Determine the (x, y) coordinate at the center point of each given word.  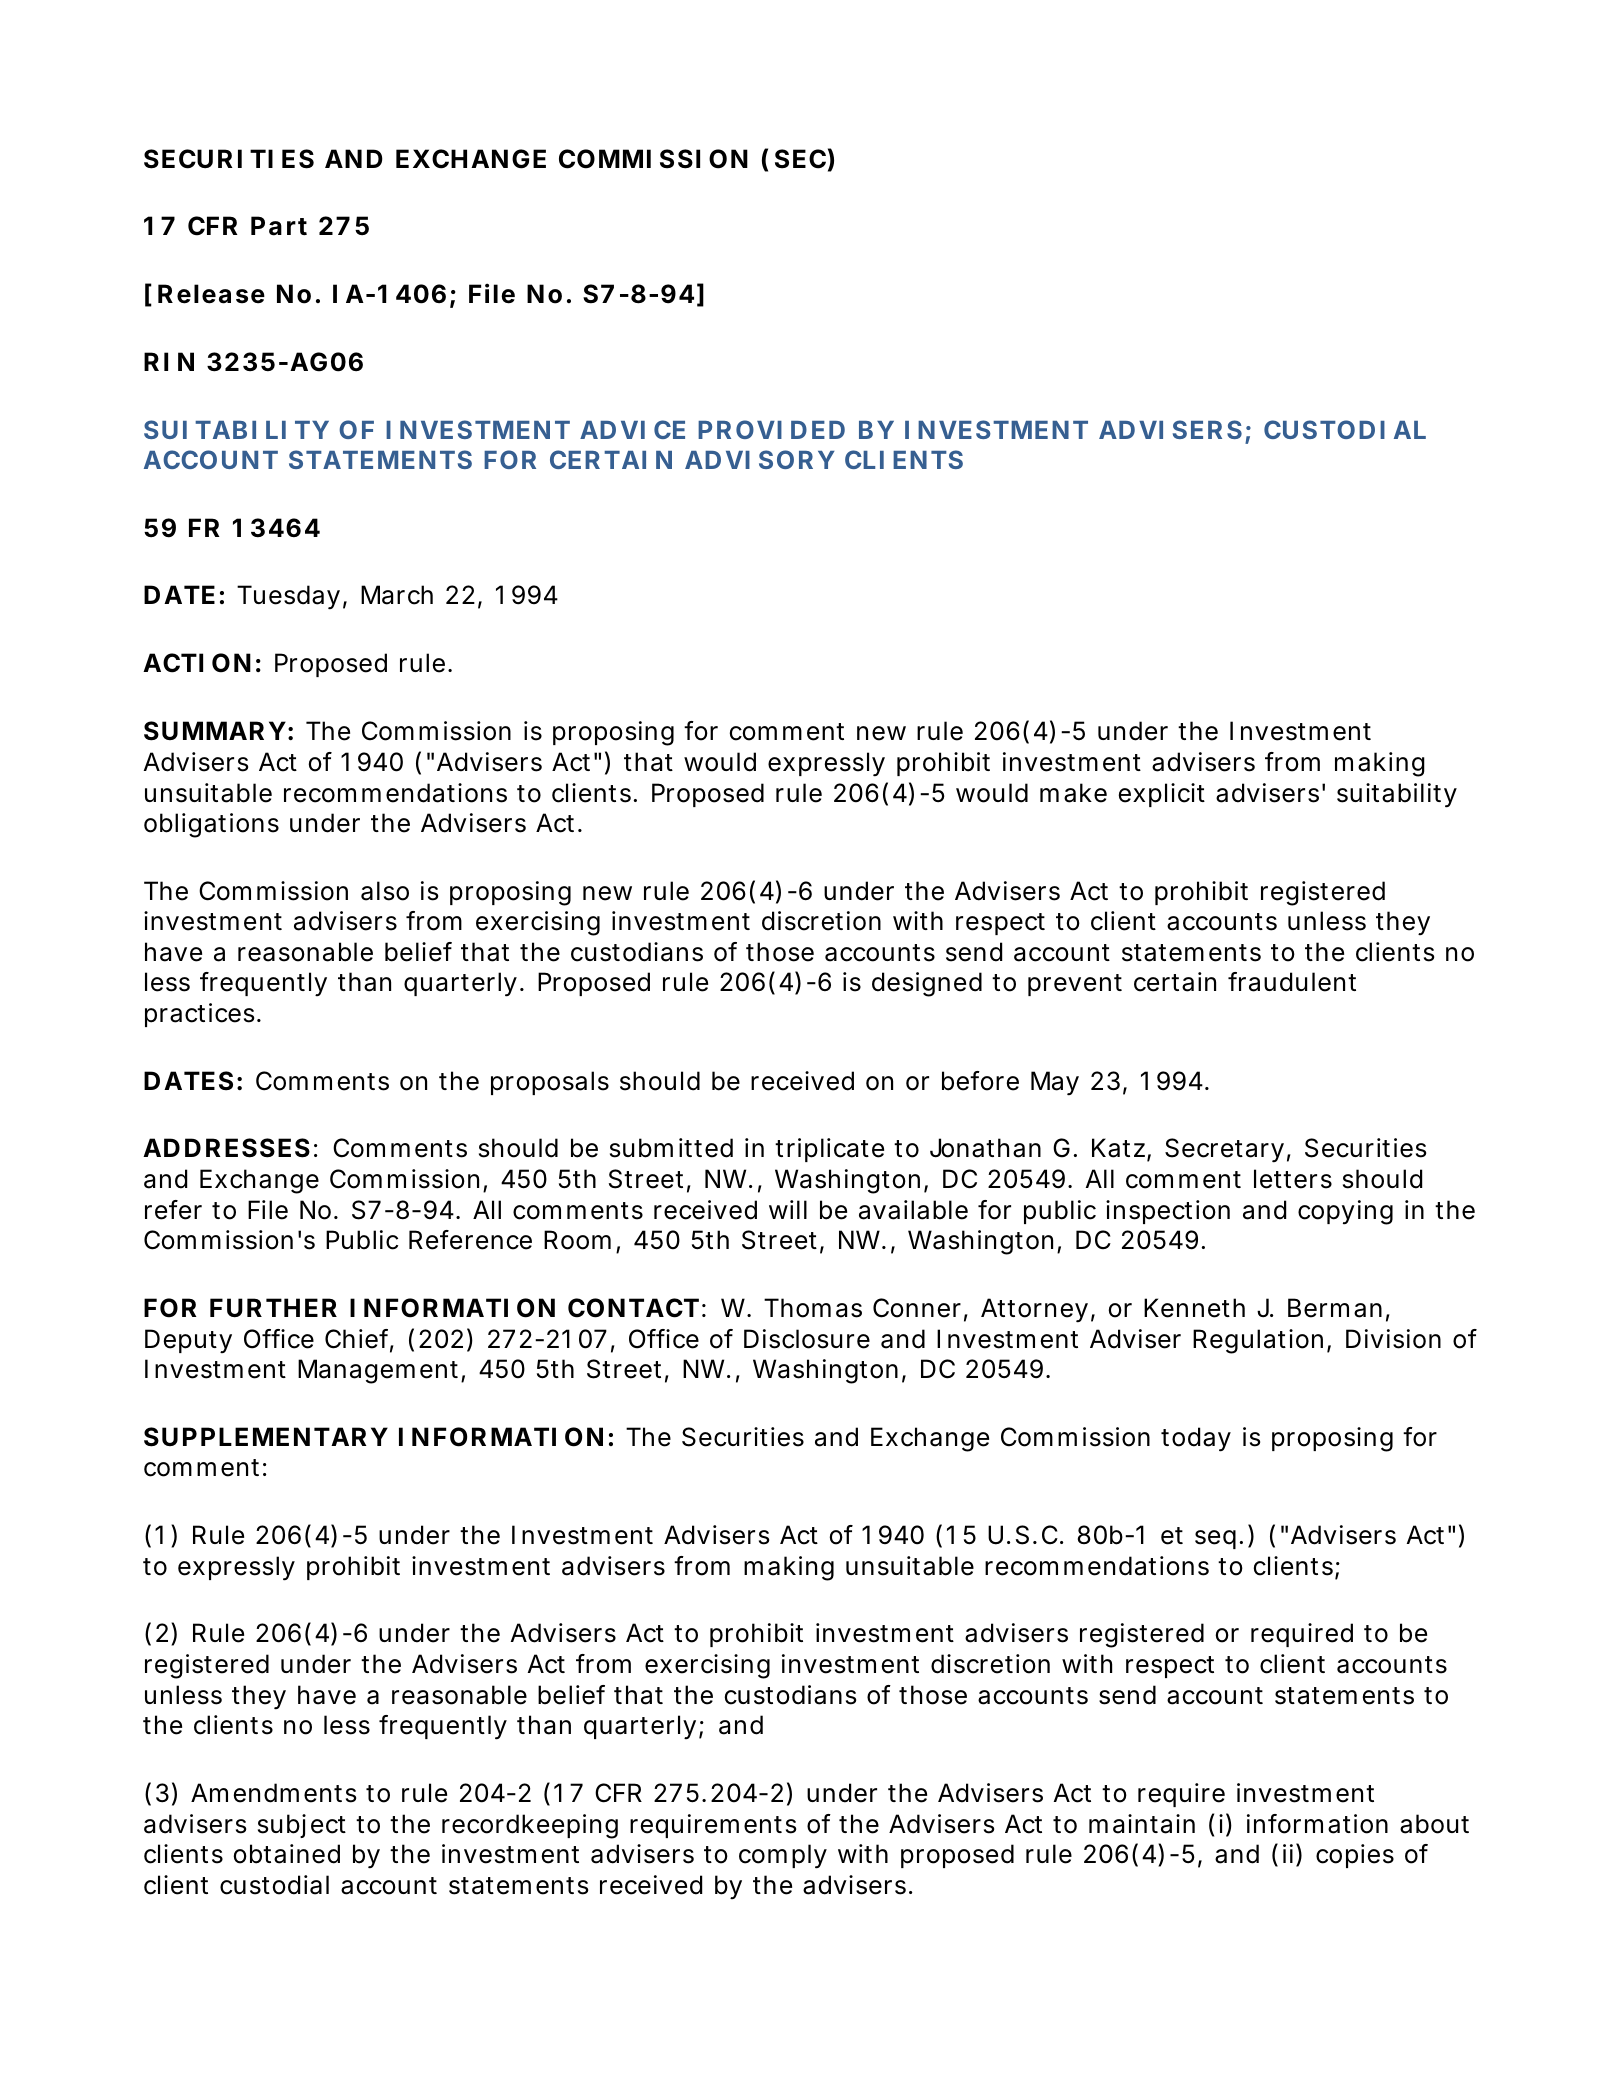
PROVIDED (771, 429)
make (1073, 793)
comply (783, 1856)
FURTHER (273, 1308)
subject (302, 1826)
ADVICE (632, 429)
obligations (211, 825)
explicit (1162, 795)
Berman (1335, 1308)
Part (279, 226)
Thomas (813, 1308)
